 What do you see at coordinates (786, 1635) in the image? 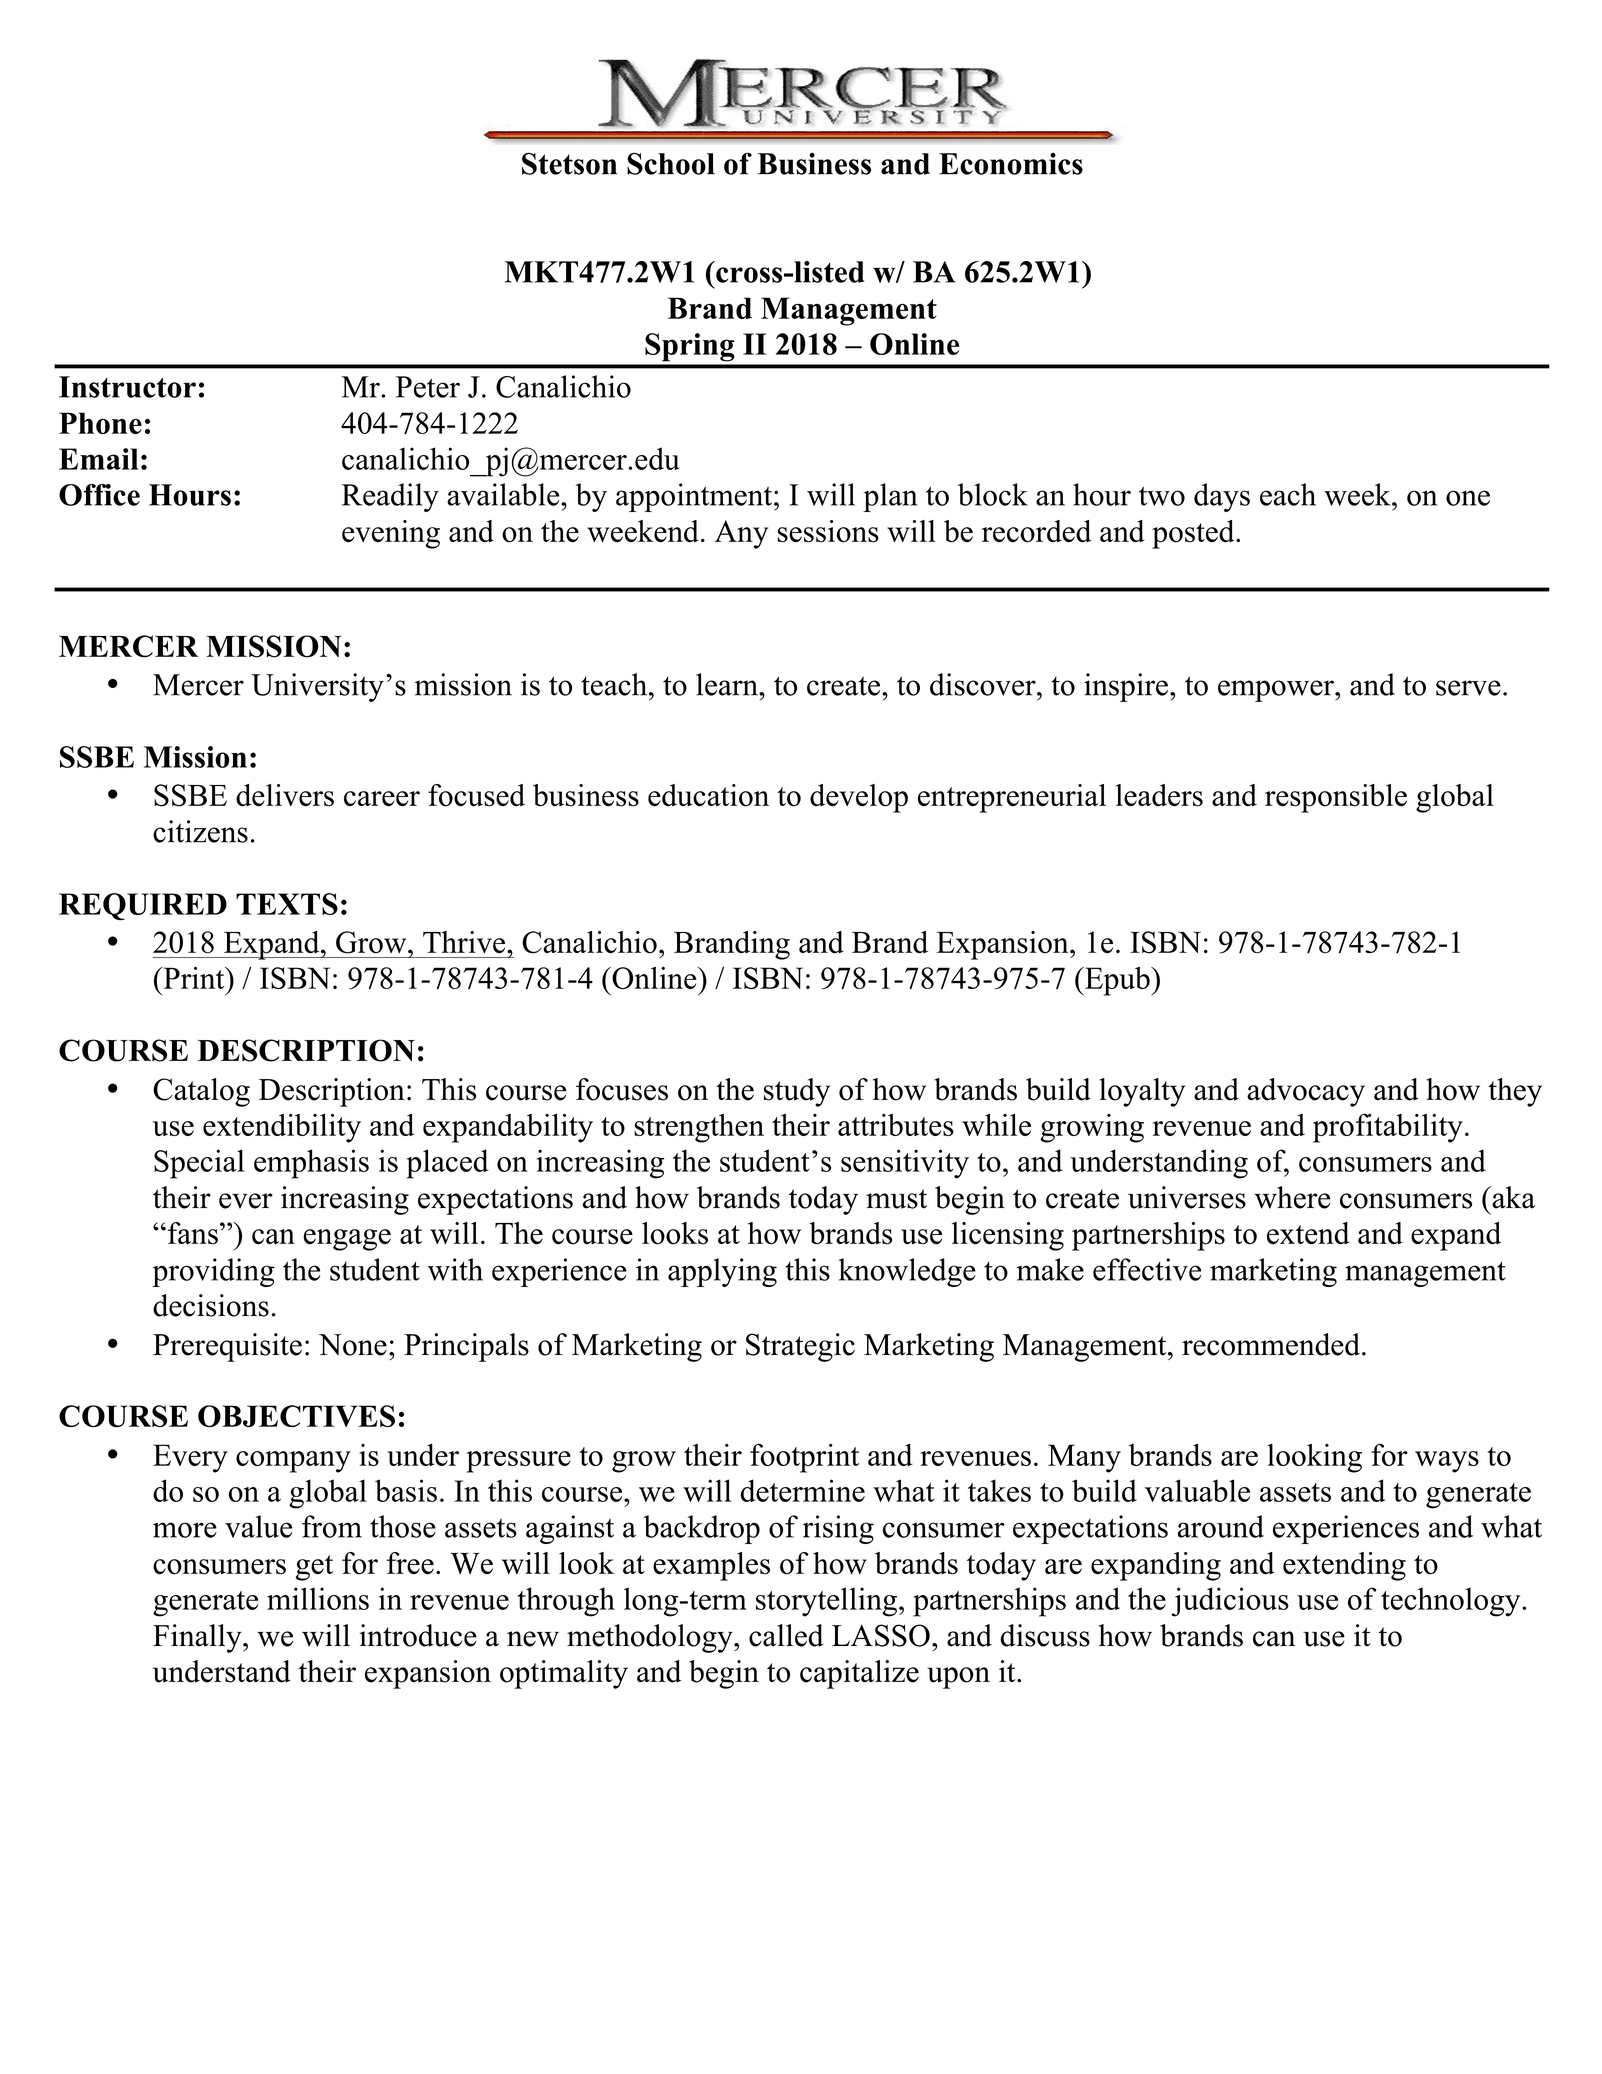
I see `called` at bounding box center [786, 1635].
